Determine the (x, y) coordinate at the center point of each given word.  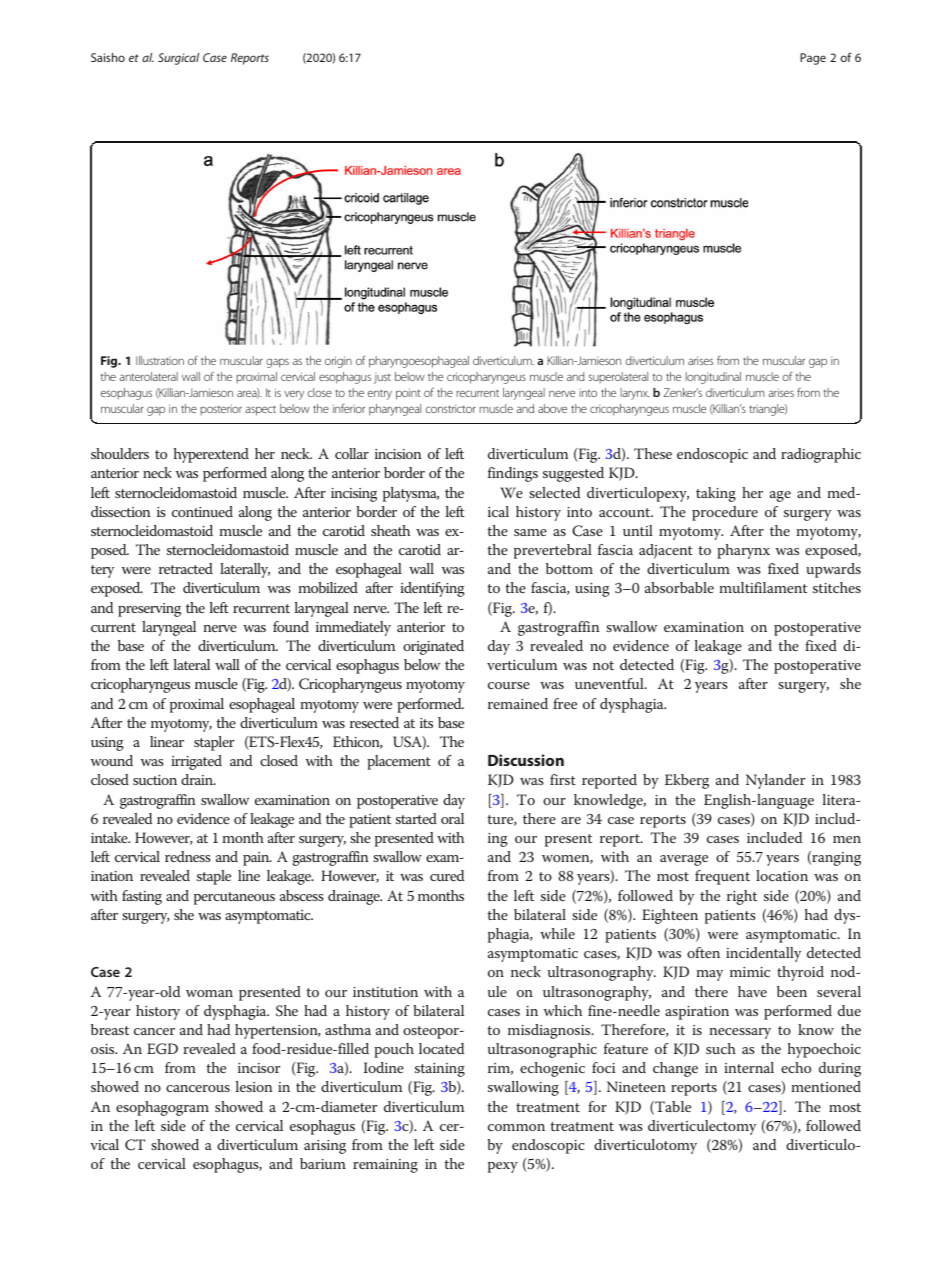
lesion (254, 1086)
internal (749, 1067)
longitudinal (713, 378)
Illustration (160, 360)
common (516, 1127)
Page (813, 59)
